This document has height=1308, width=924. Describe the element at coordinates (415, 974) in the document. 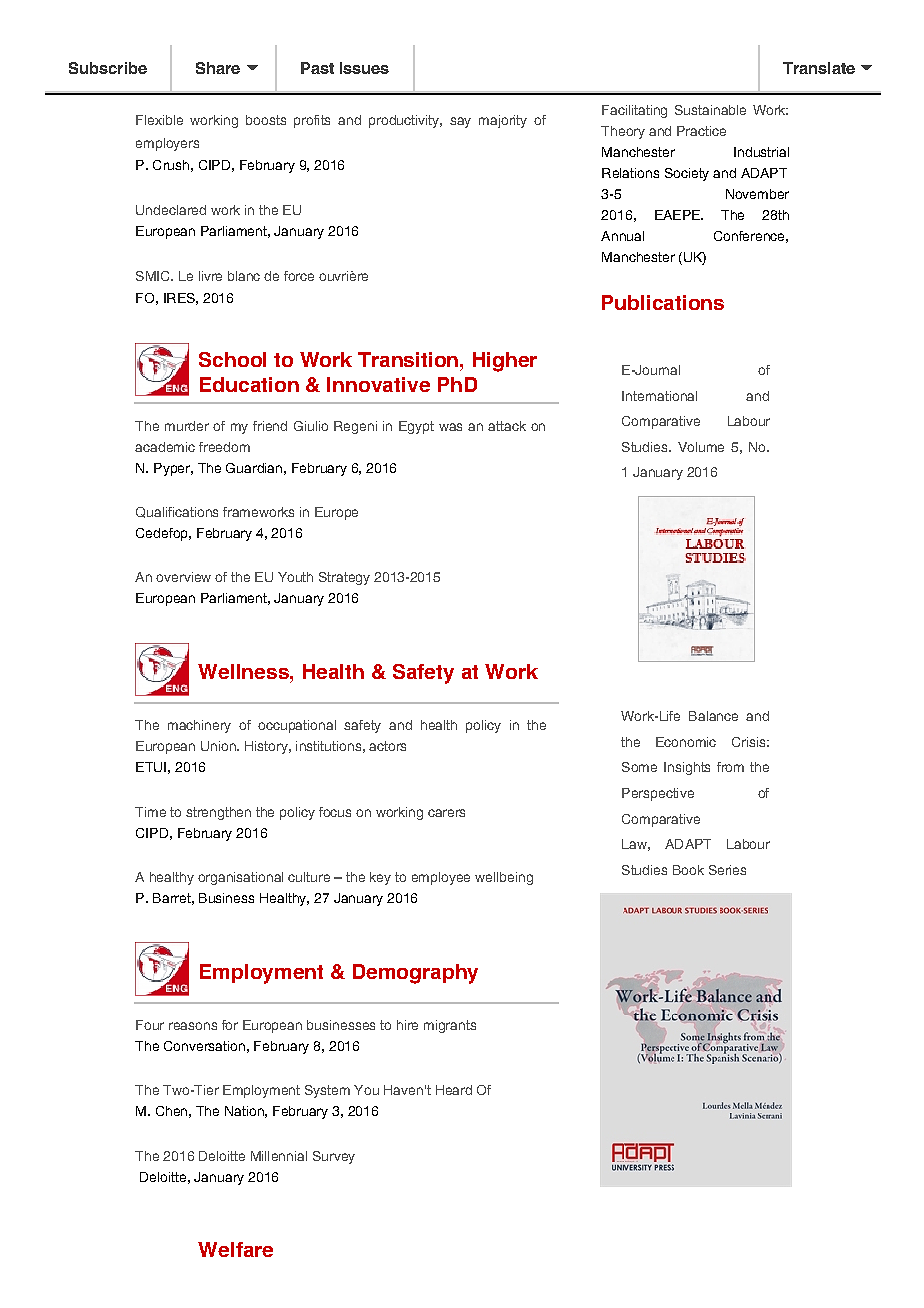

I see `Demography` at that location.
